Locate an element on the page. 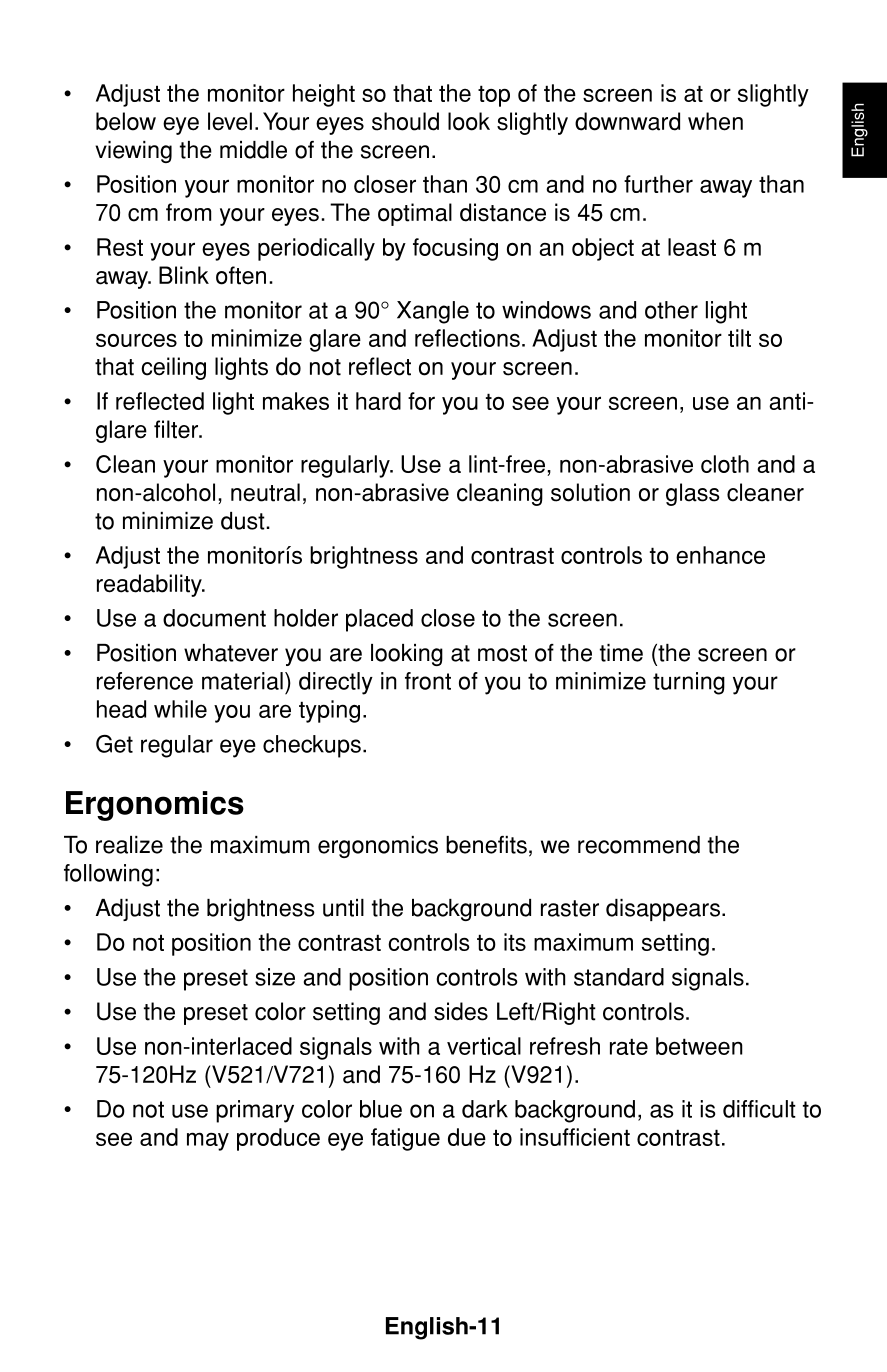 The width and height of the page is (887, 1372). Get is located at coordinates (114, 744).
